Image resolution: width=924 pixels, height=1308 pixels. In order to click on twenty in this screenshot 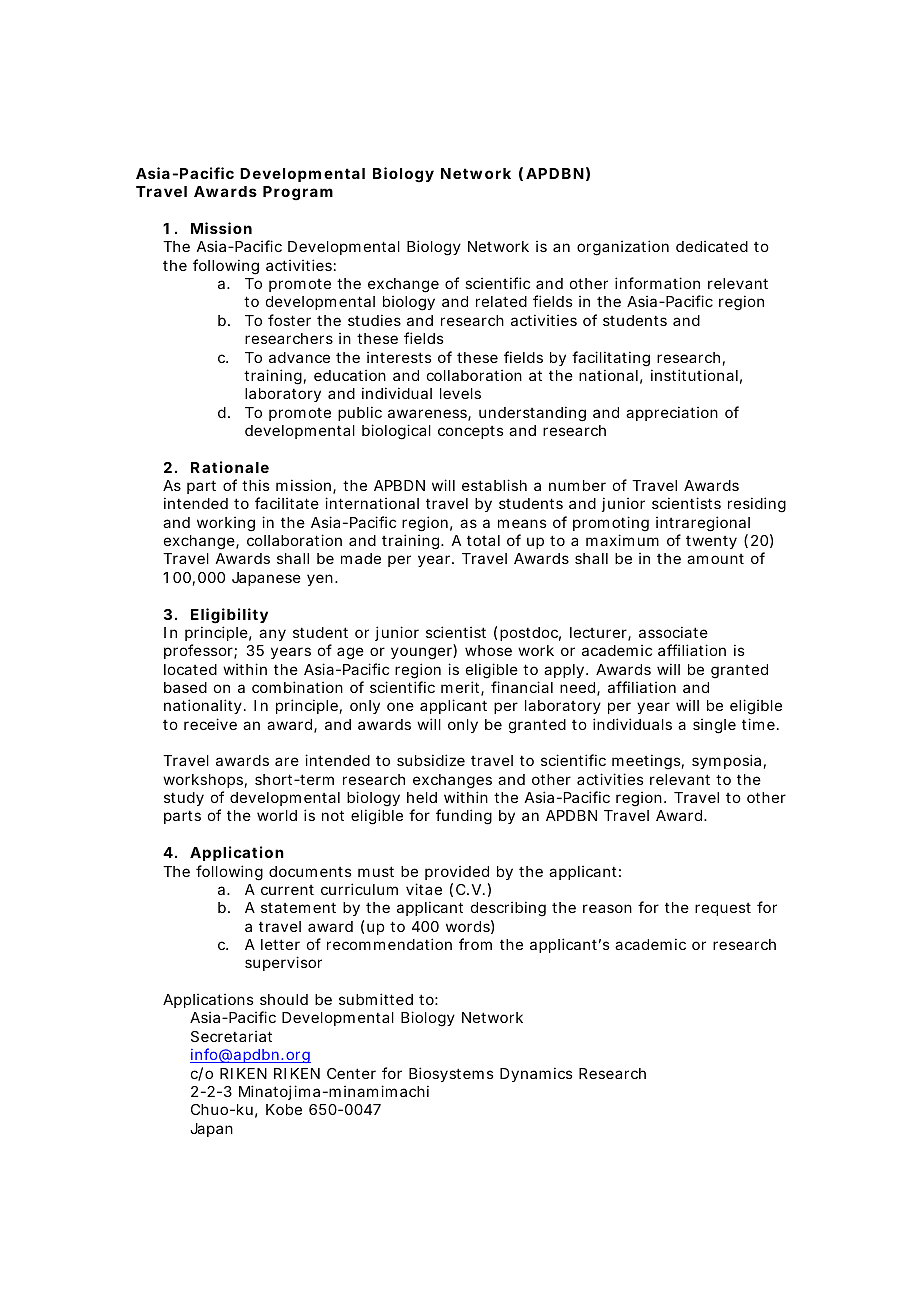, I will do `click(711, 542)`.
